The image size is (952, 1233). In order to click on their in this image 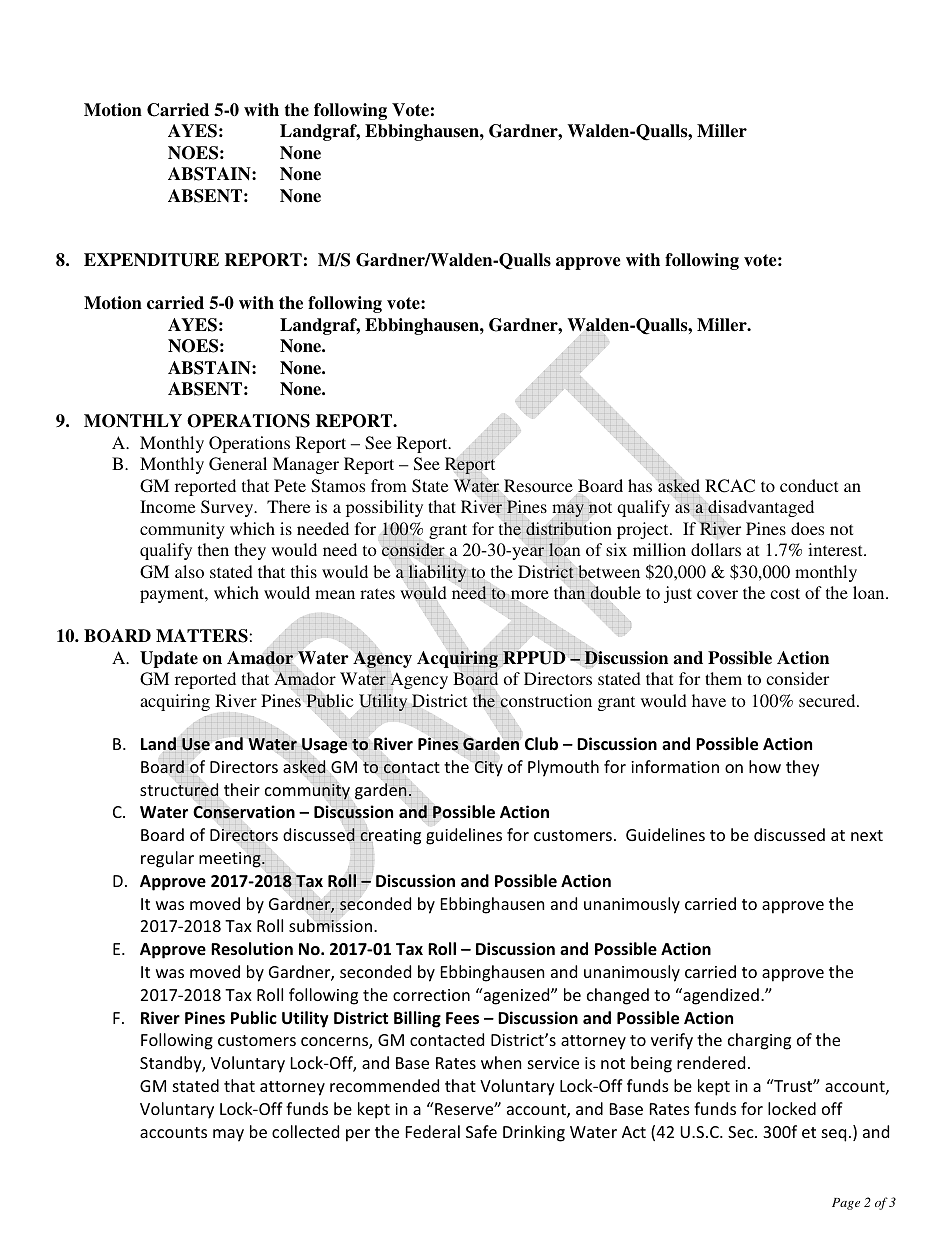, I will do `click(242, 789)`.
